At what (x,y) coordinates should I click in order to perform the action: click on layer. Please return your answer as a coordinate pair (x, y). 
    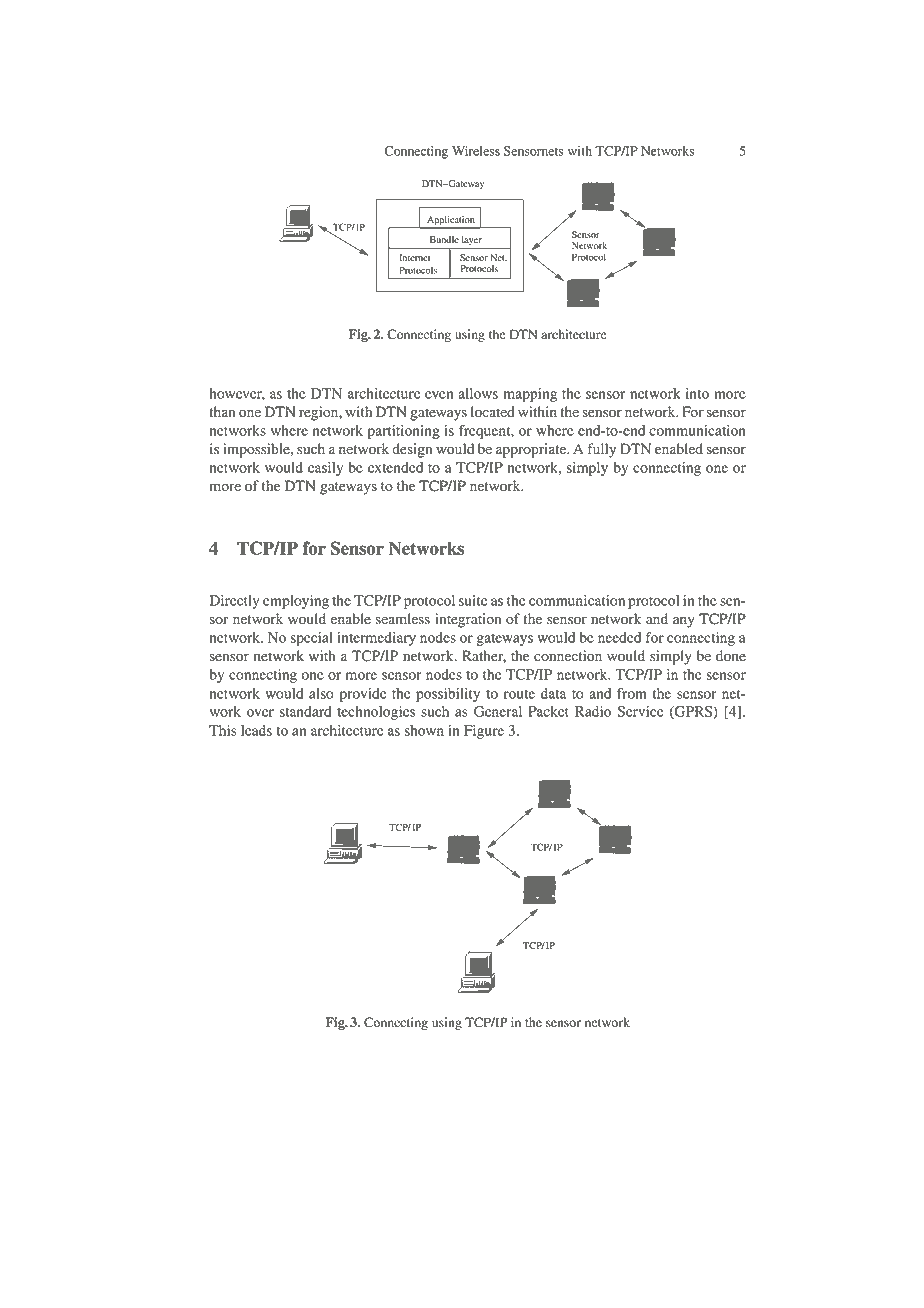
    Looking at the image, I should click on (472, 242).
